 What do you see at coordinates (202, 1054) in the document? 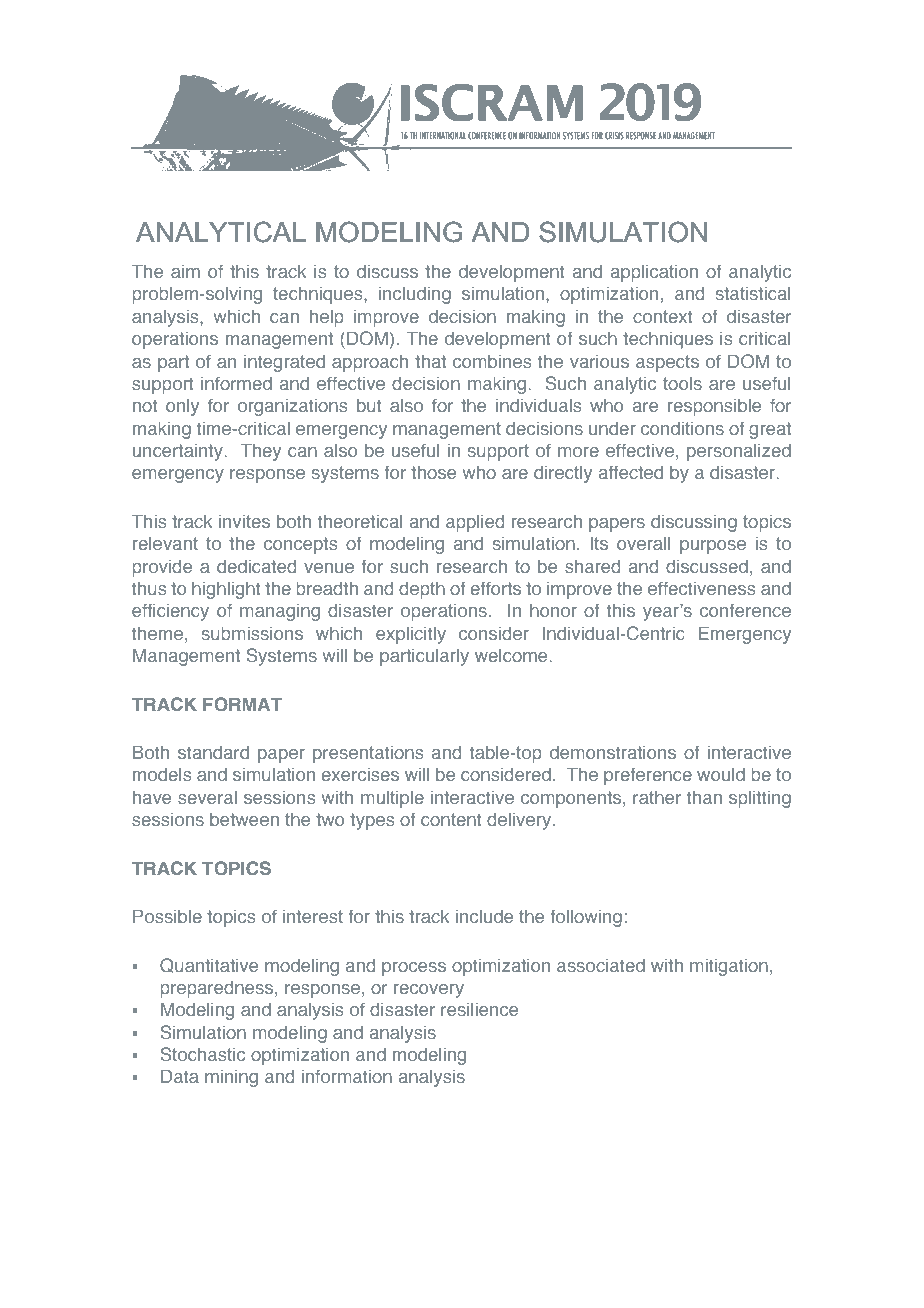
I see `Stochastic` at bounding box center [202, 1054].
